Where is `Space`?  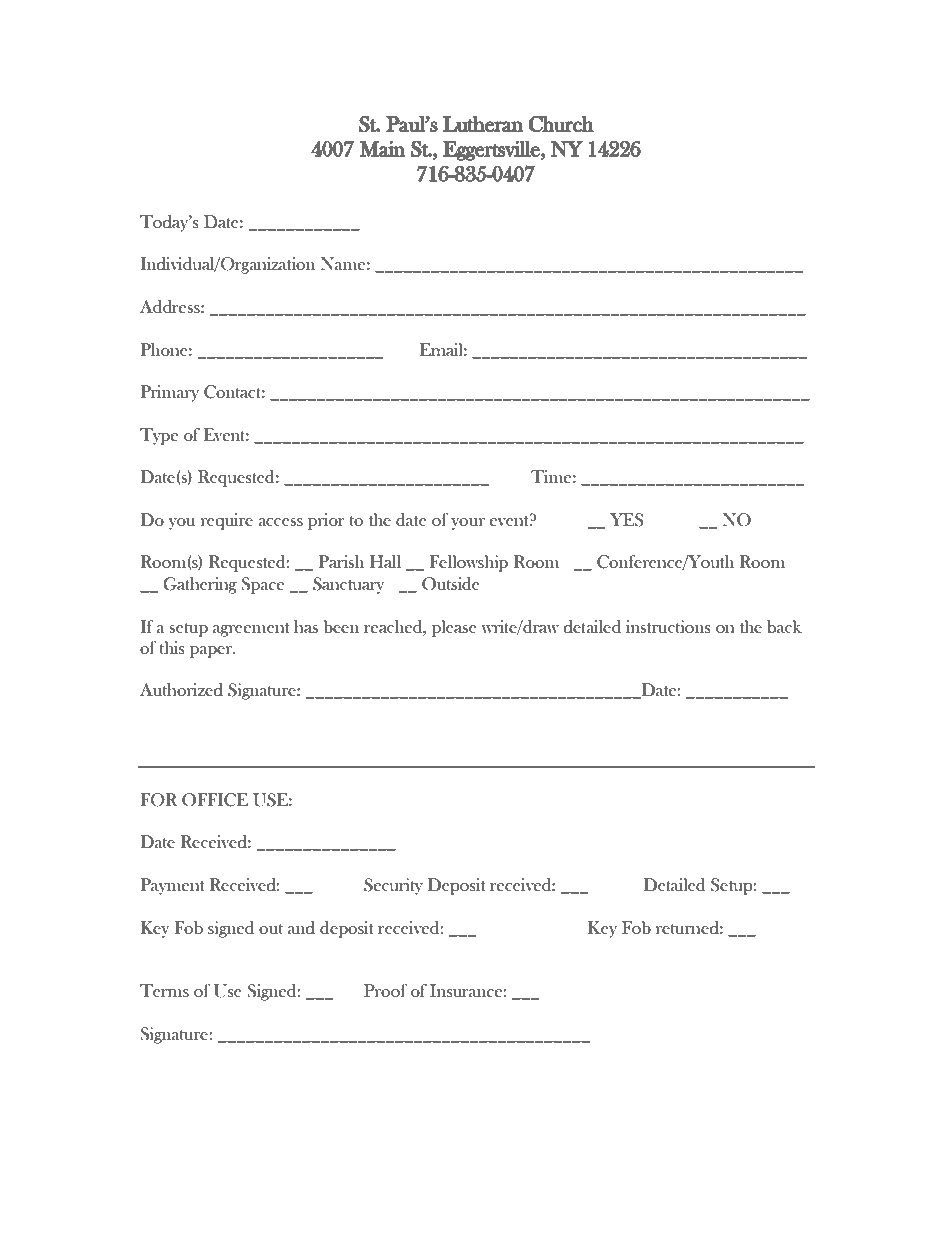
Space is located at coordinates (262, 585).
